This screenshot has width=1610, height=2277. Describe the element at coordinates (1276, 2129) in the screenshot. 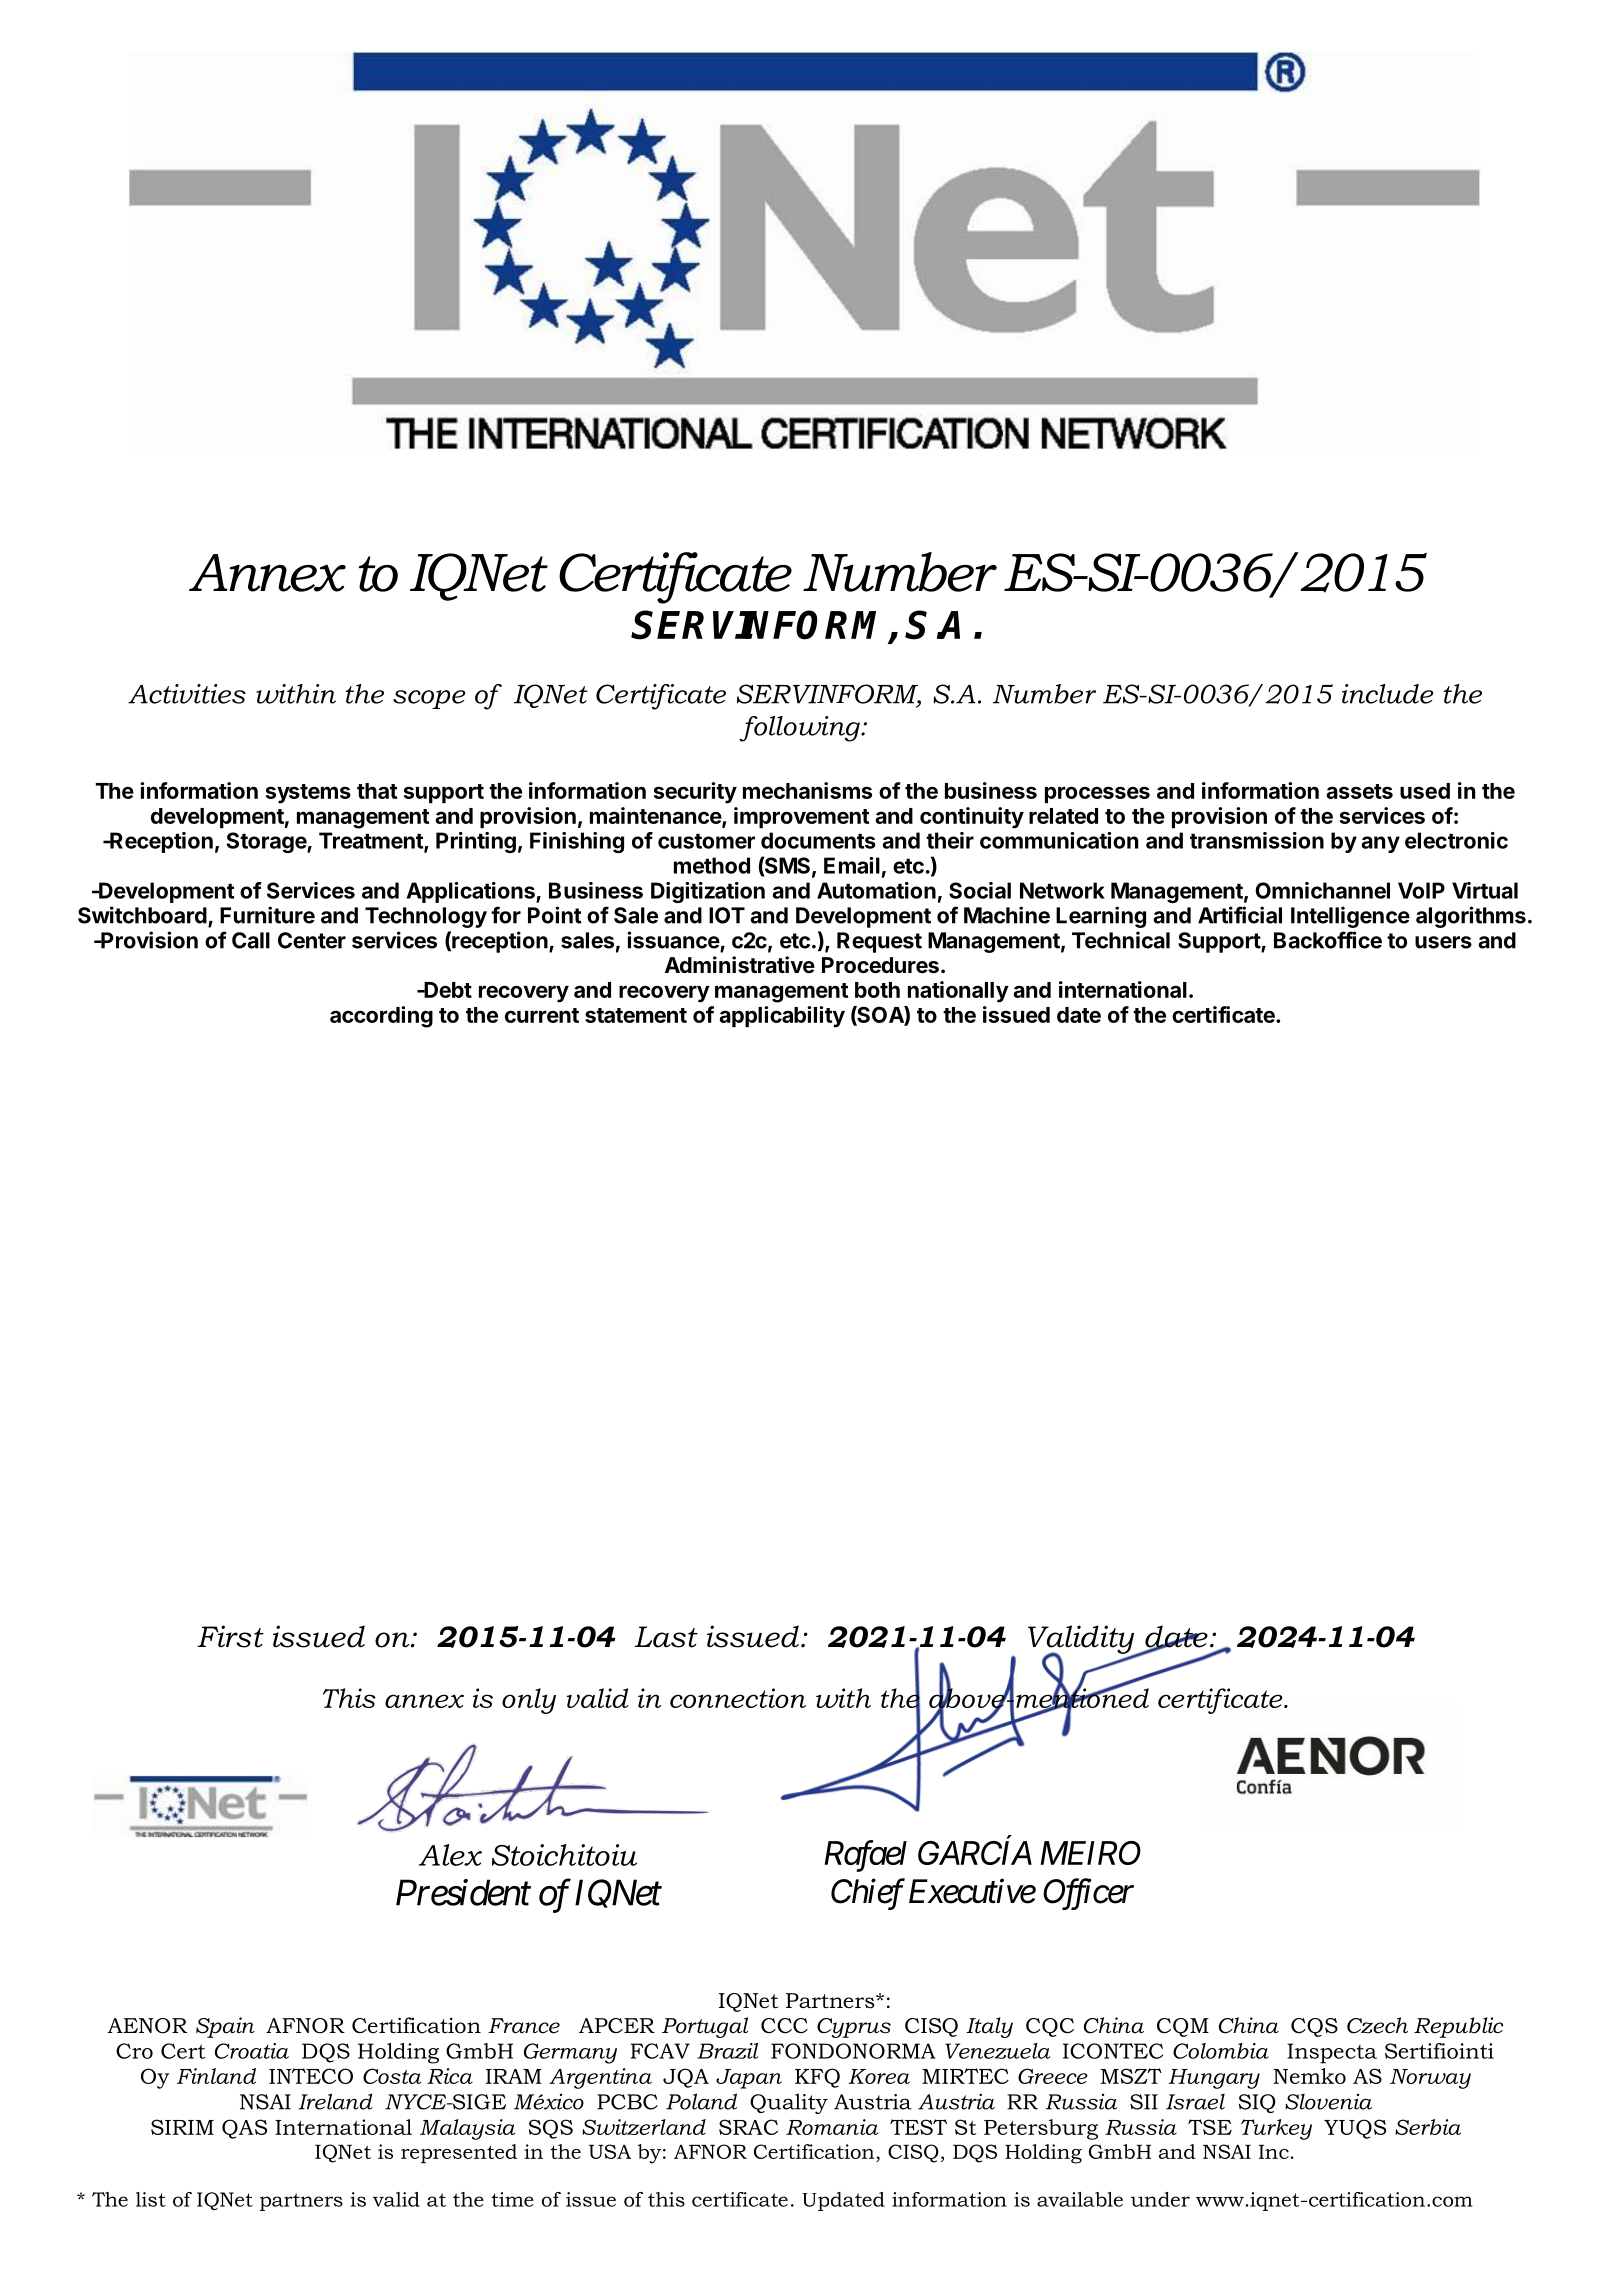

I see `Turkey` at that location.
